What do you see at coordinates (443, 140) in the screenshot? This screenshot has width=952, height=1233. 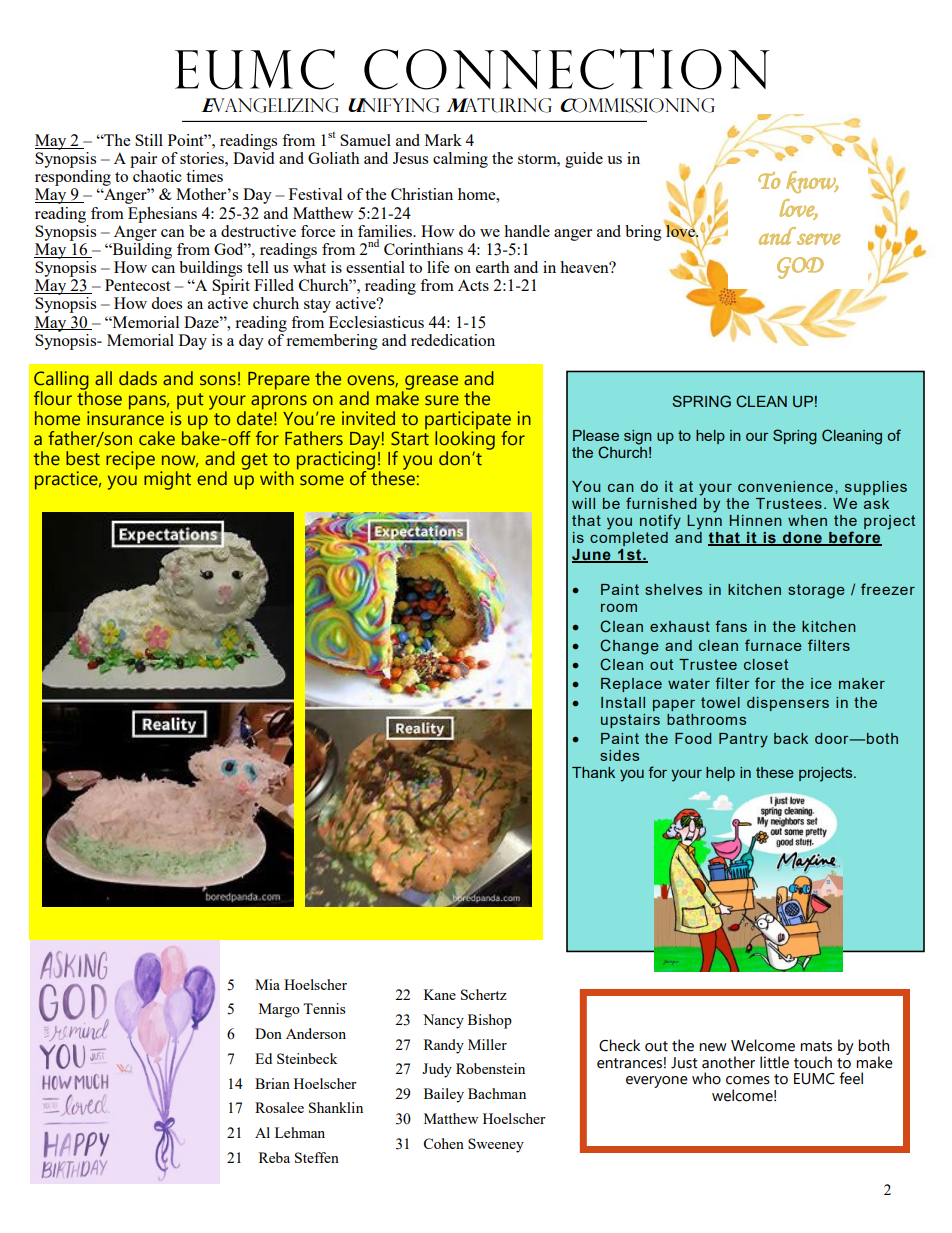 I see `Mark` at bounding box center [443, 140].
